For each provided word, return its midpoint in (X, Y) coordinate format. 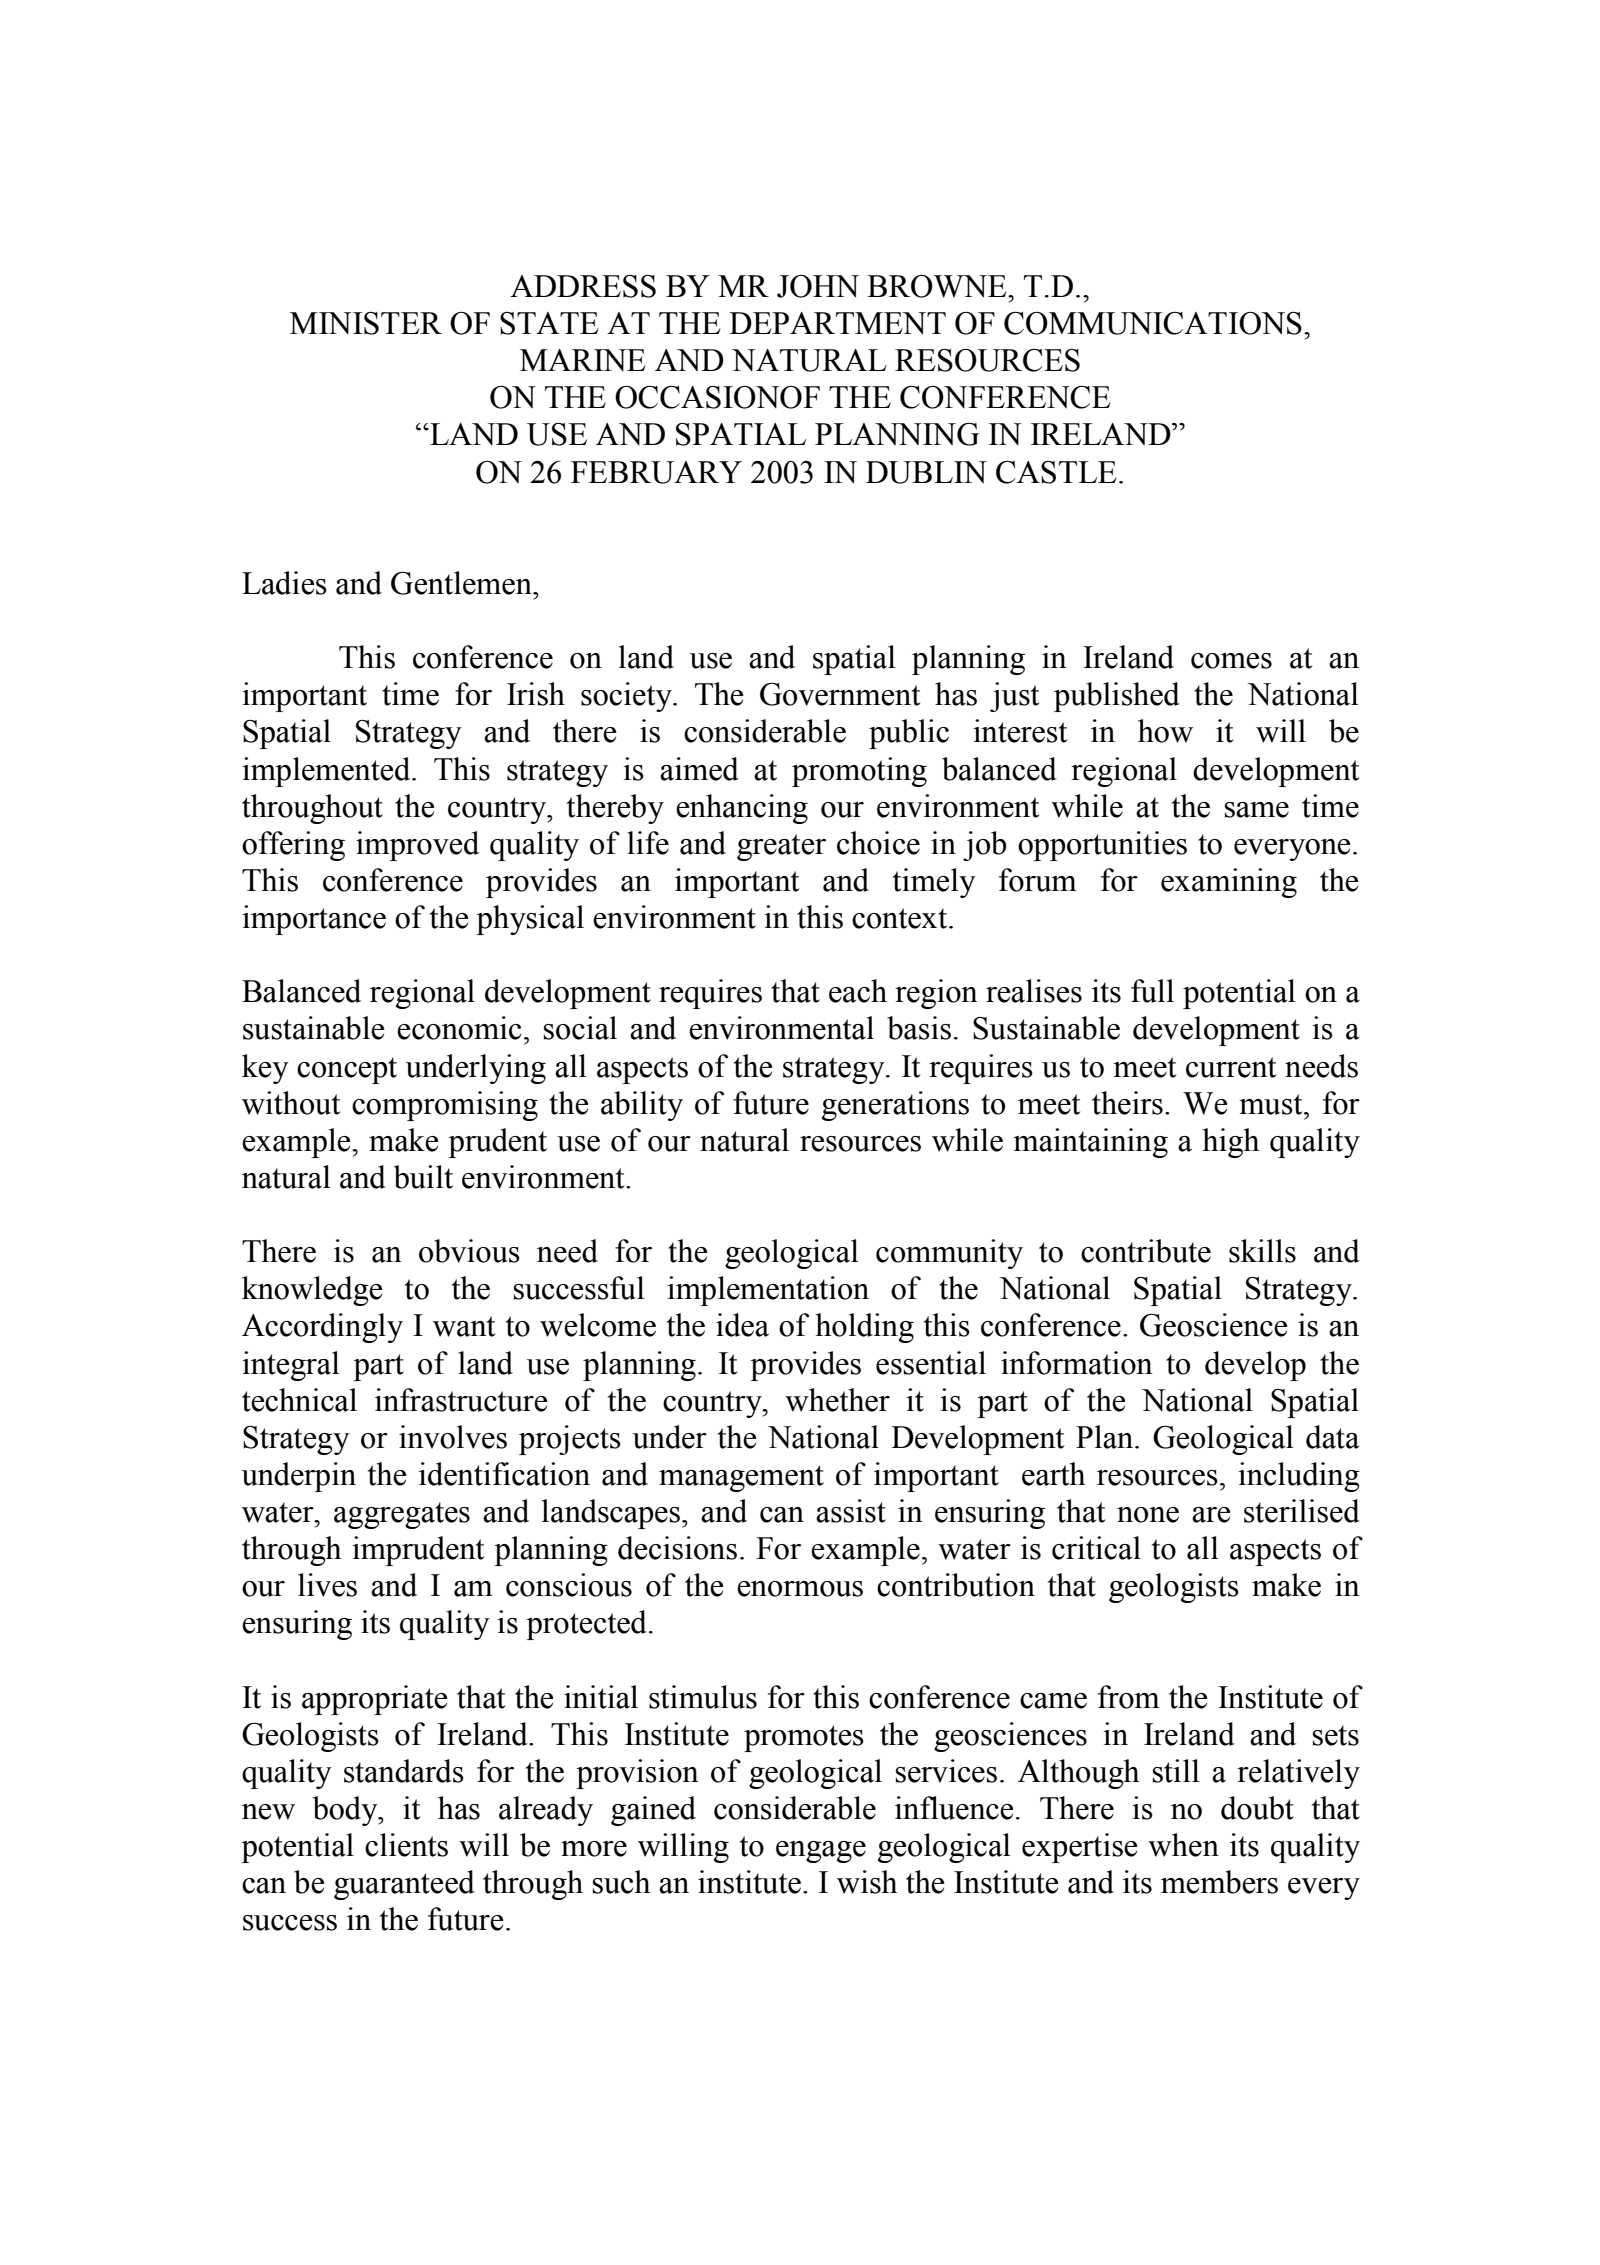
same (1257, 810)
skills (1262, 1251)
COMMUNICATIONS (1153, 323)
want (464, 1326)
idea (742, 1325)
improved (417, 846)
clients (406, 1845)
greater (781, 847)
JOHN (818, 286)
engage (821, 1852)
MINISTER (366, 323)
